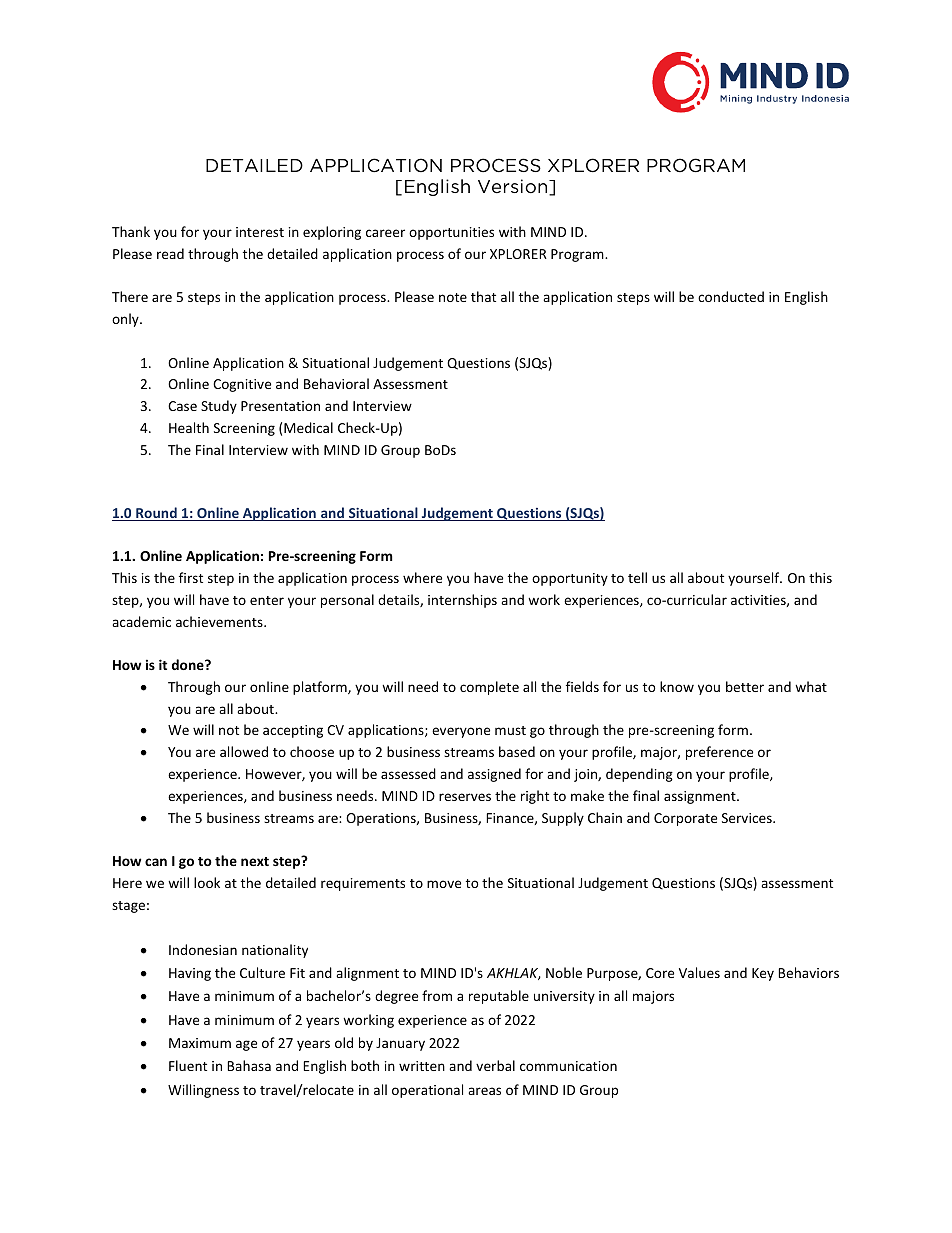 Image resolution: width=952 pixels, height=1233 pixels. Describe the element at coordinates (462, 601) in the screenshot. I see `internships` at that location.
